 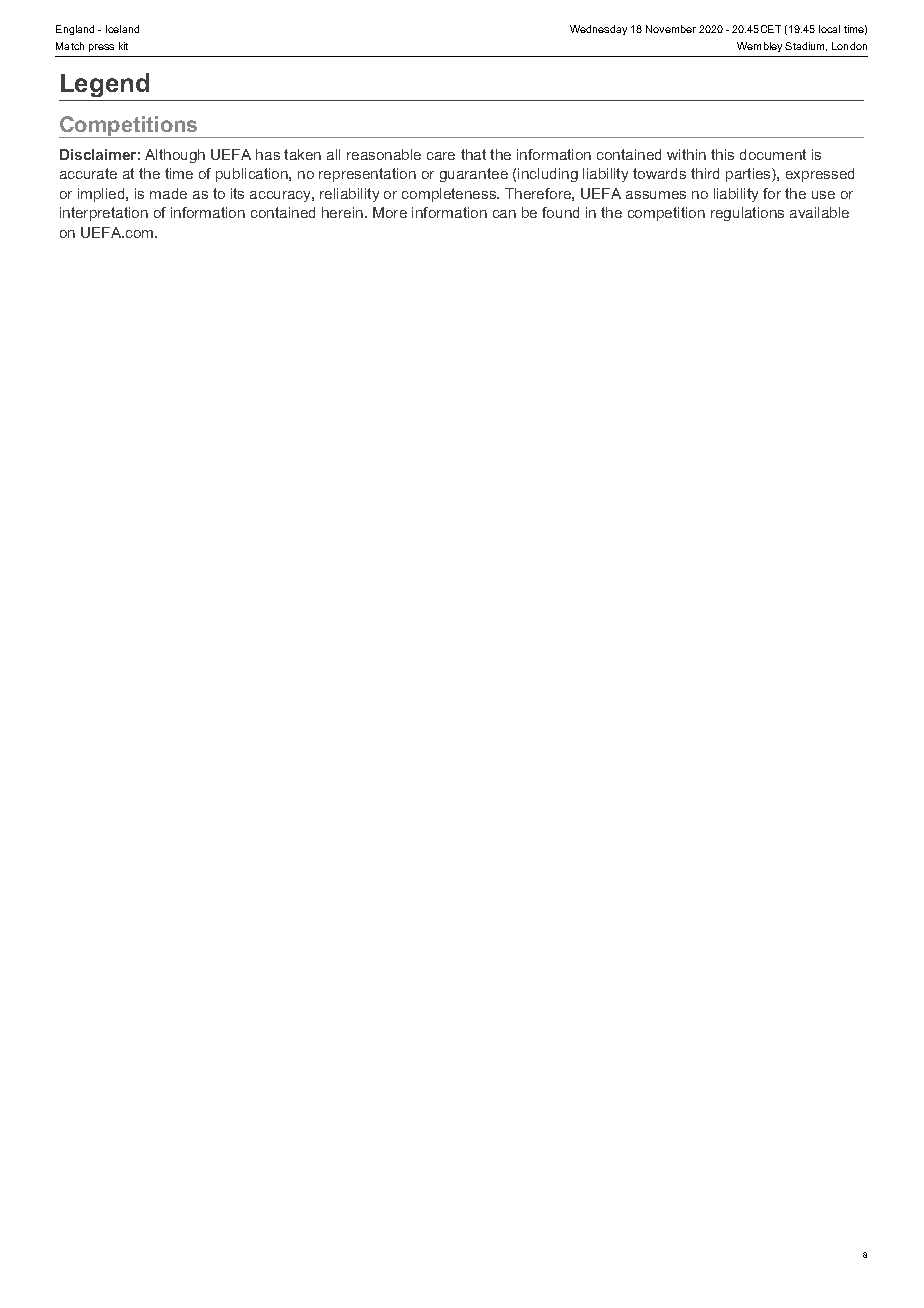 I want to click on accurate, so click(x=88, y=173).
